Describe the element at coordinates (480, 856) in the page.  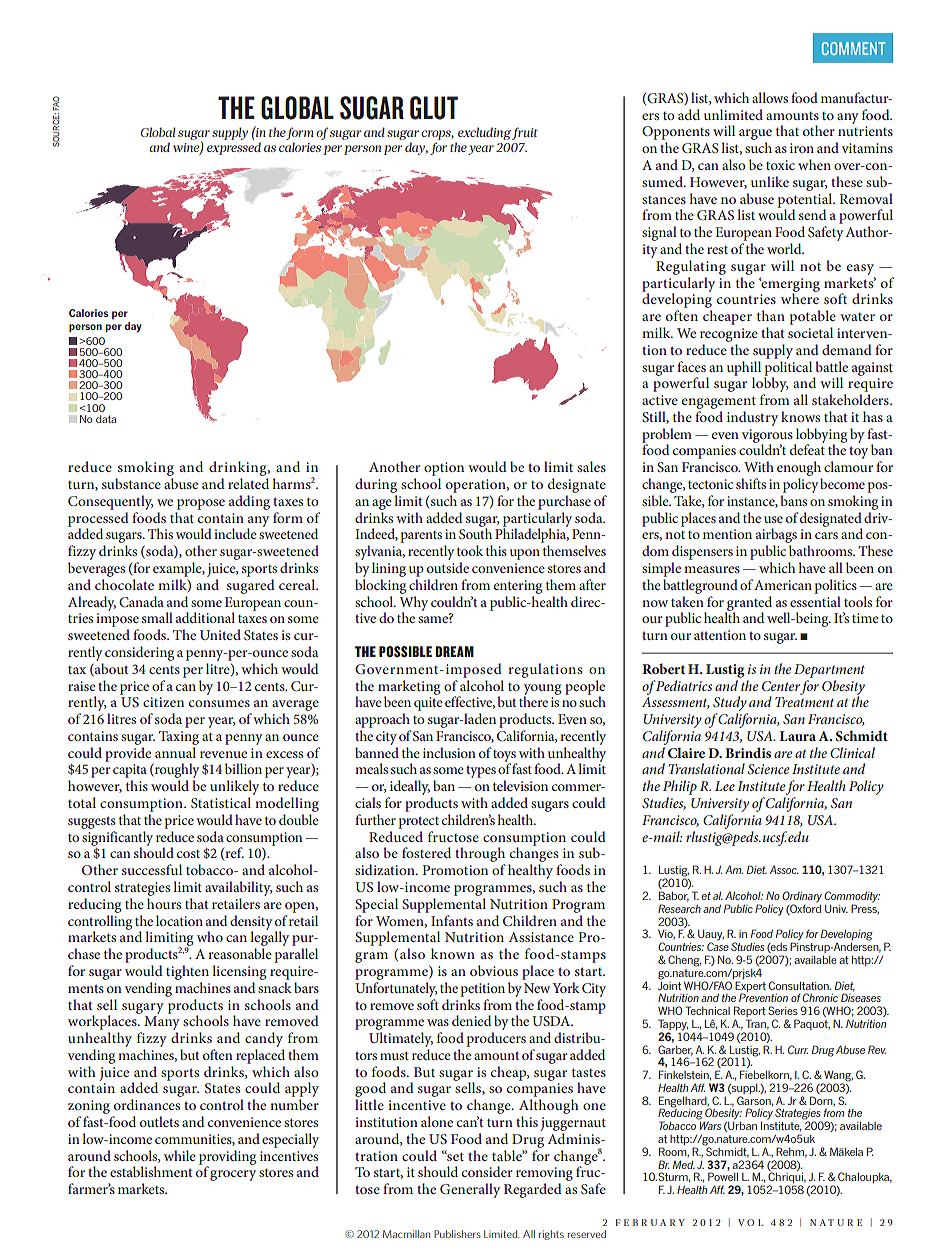
I see `through` at that location.
